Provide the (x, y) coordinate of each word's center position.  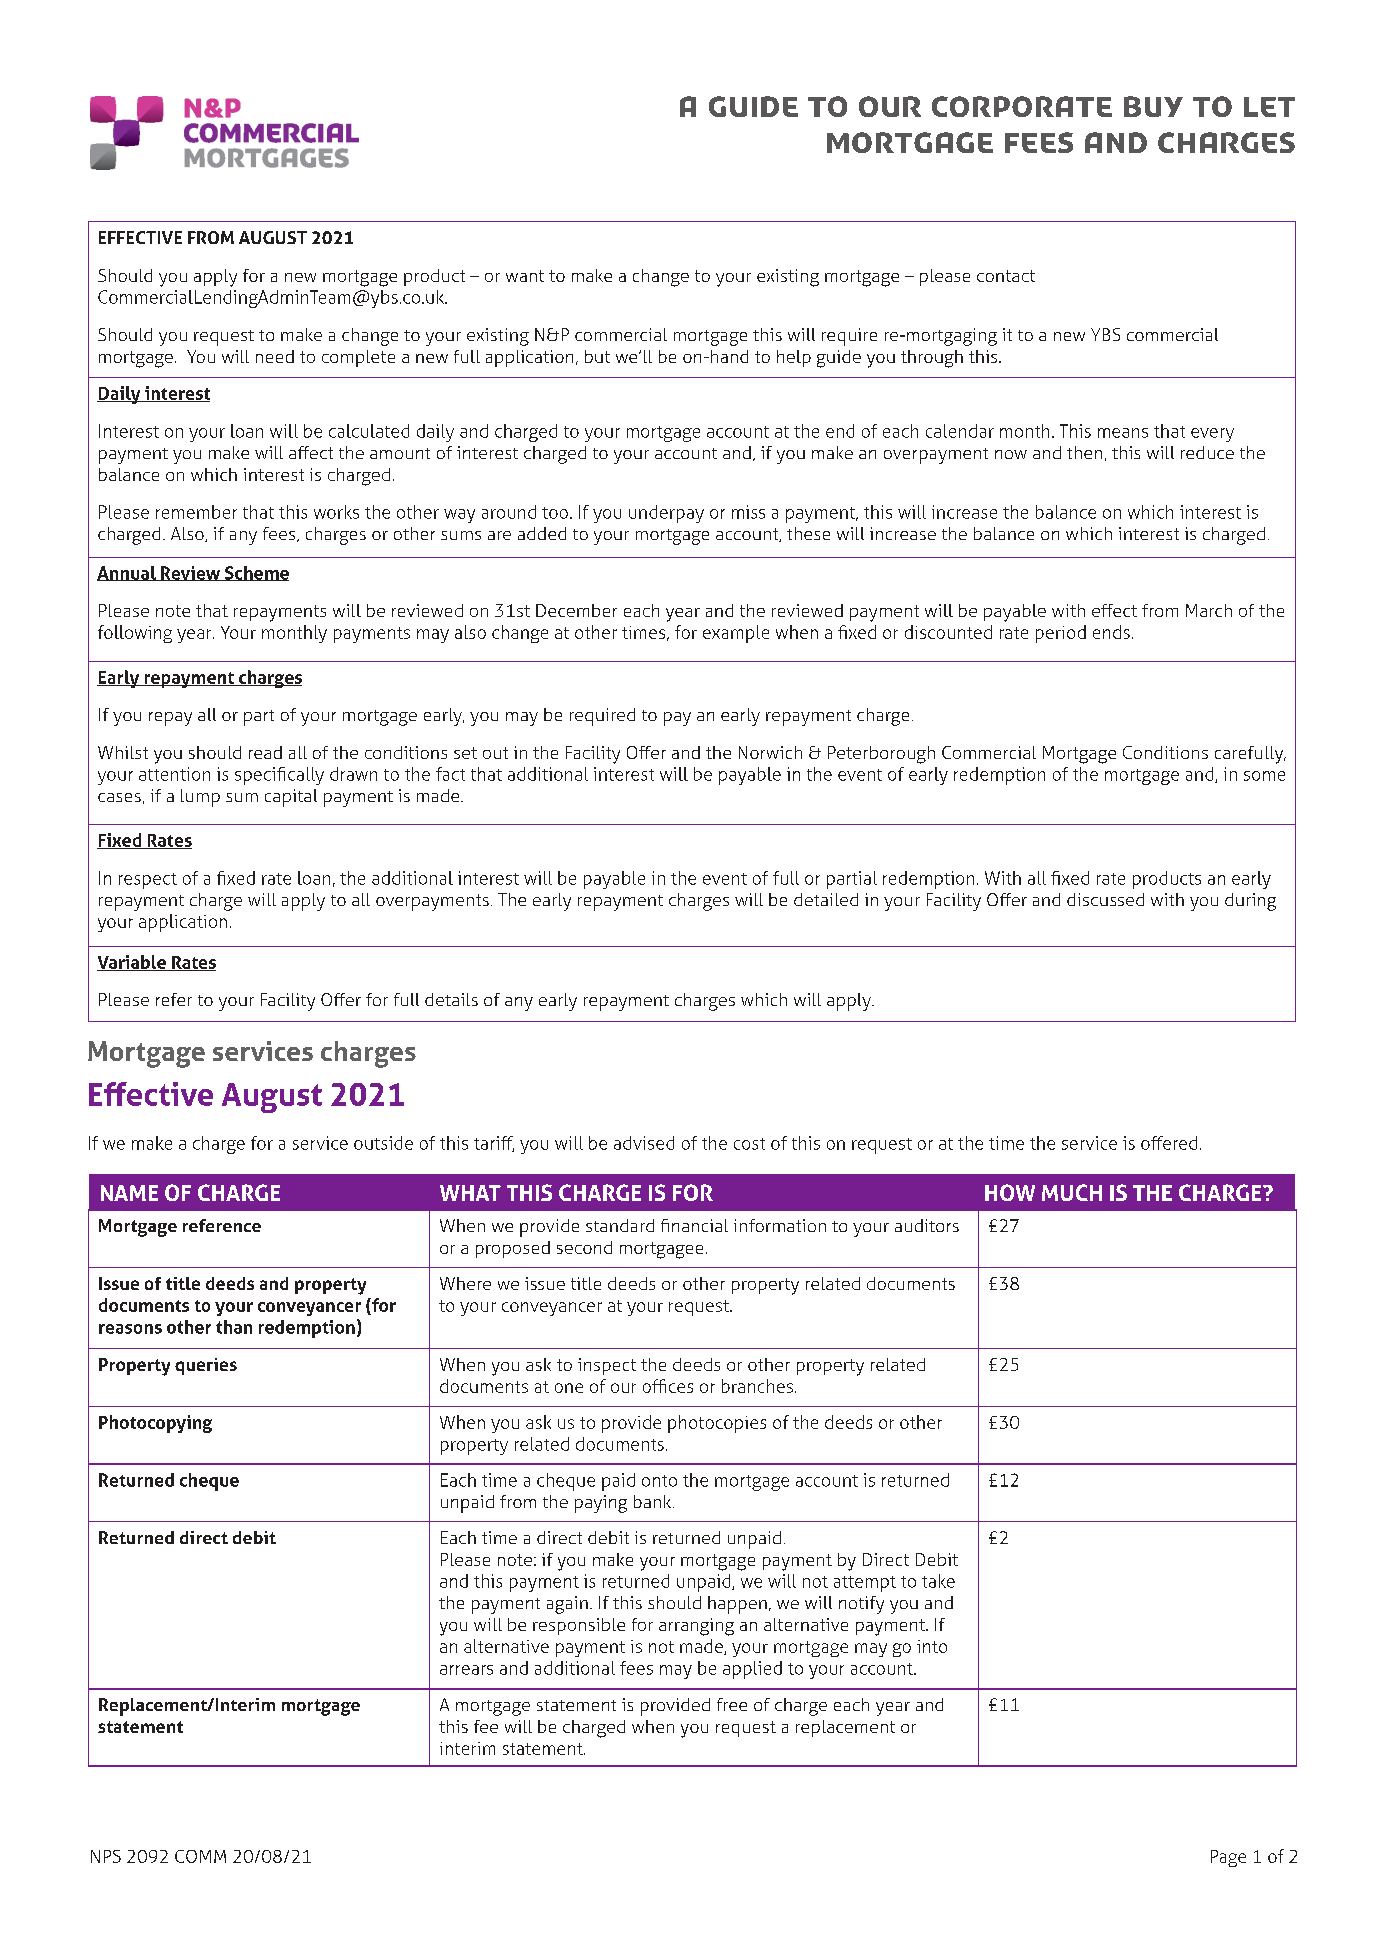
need (275, 356)
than (234, 1327)
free (732, 1704)
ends (1111, 632)
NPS (106, 1856)
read (265, 752)
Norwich (770, 752)
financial (694, 1225)
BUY (1153, 106)
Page (1228, 1858)
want (525, 276)
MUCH (1072, 1192)
